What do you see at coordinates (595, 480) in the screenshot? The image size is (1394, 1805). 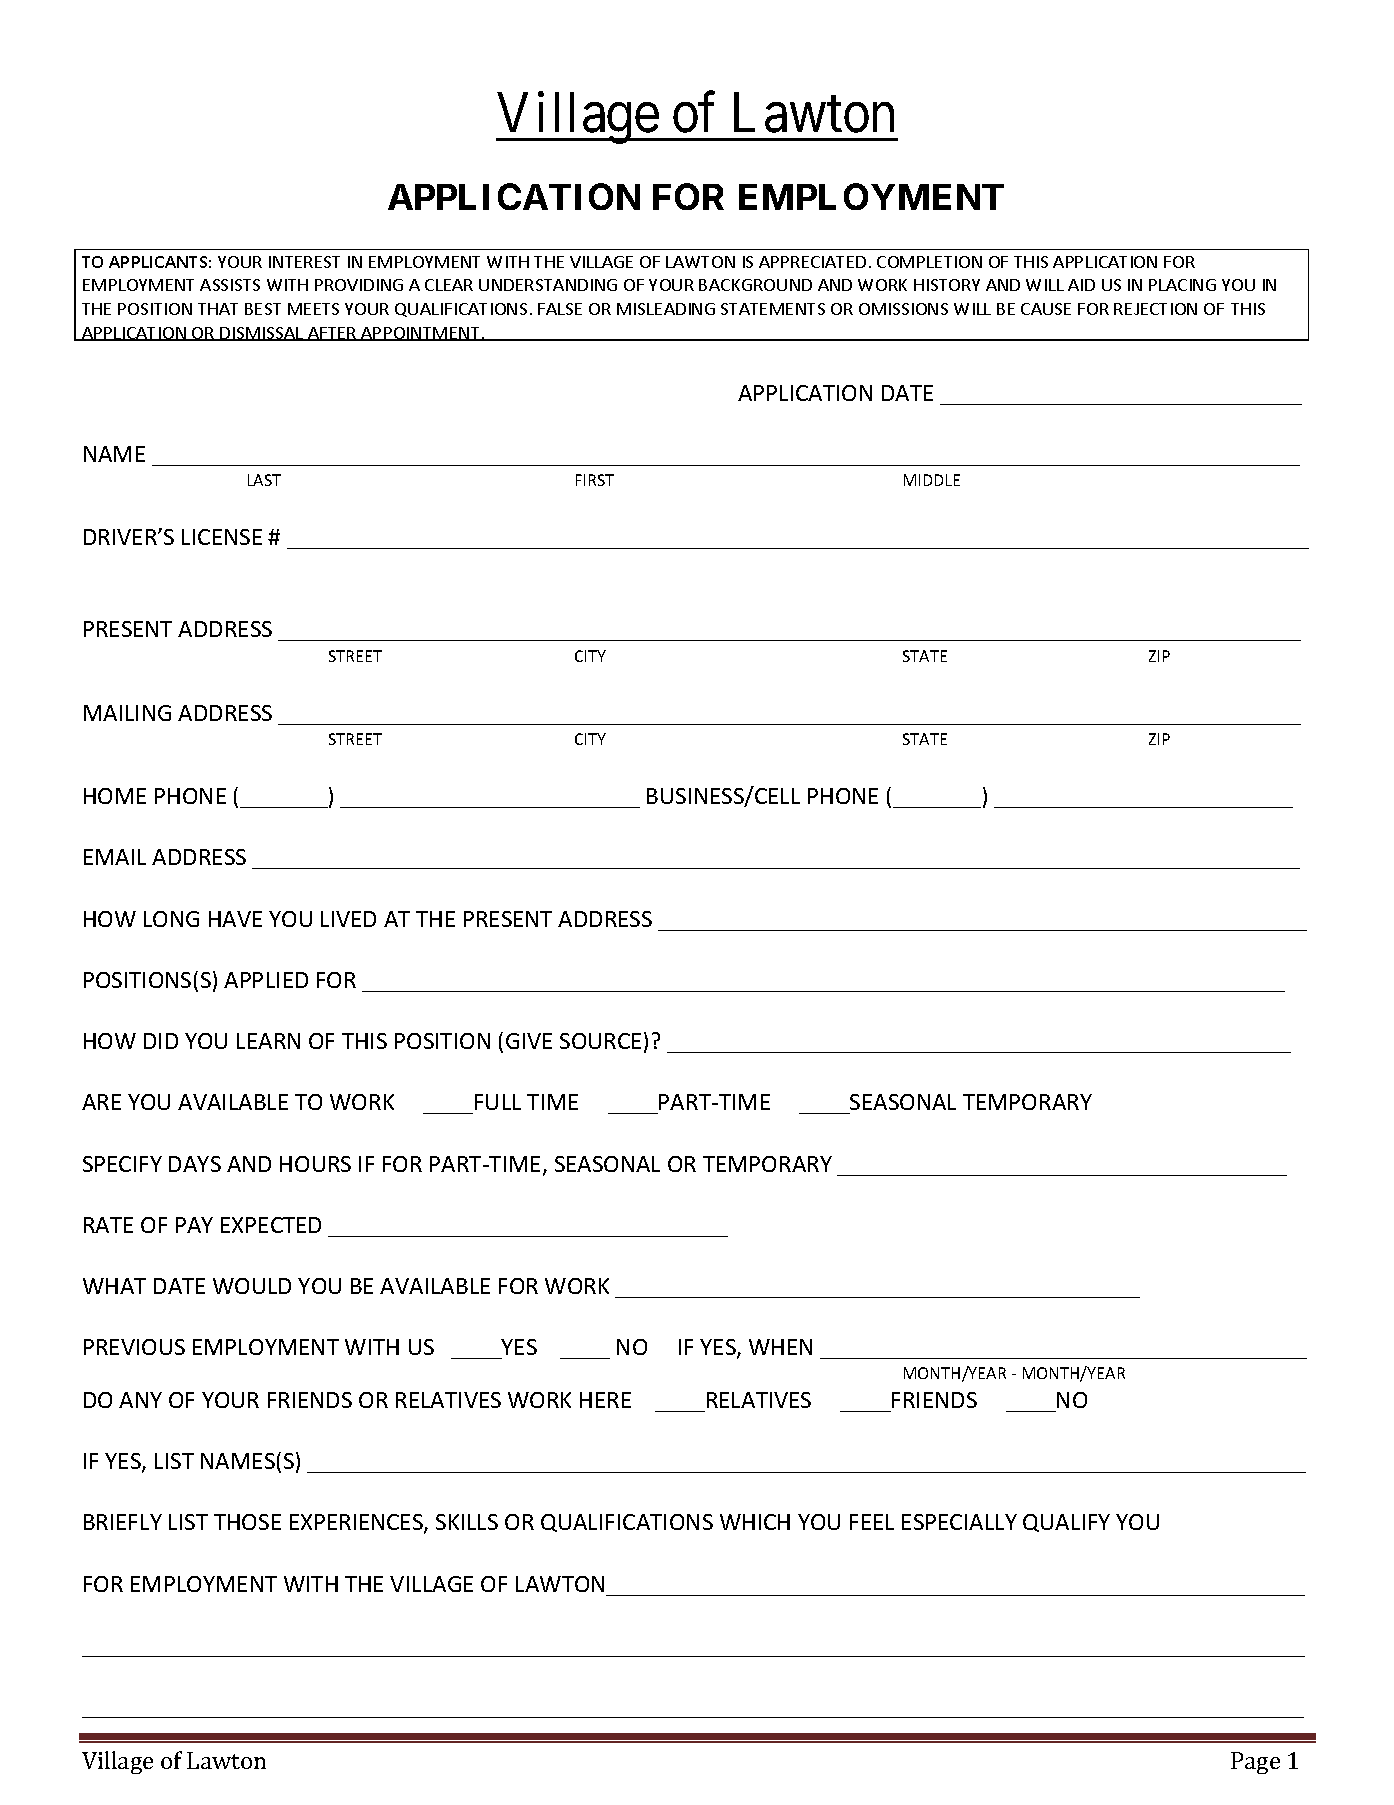 I see `FIRST` at bounding box center [595, 480].
